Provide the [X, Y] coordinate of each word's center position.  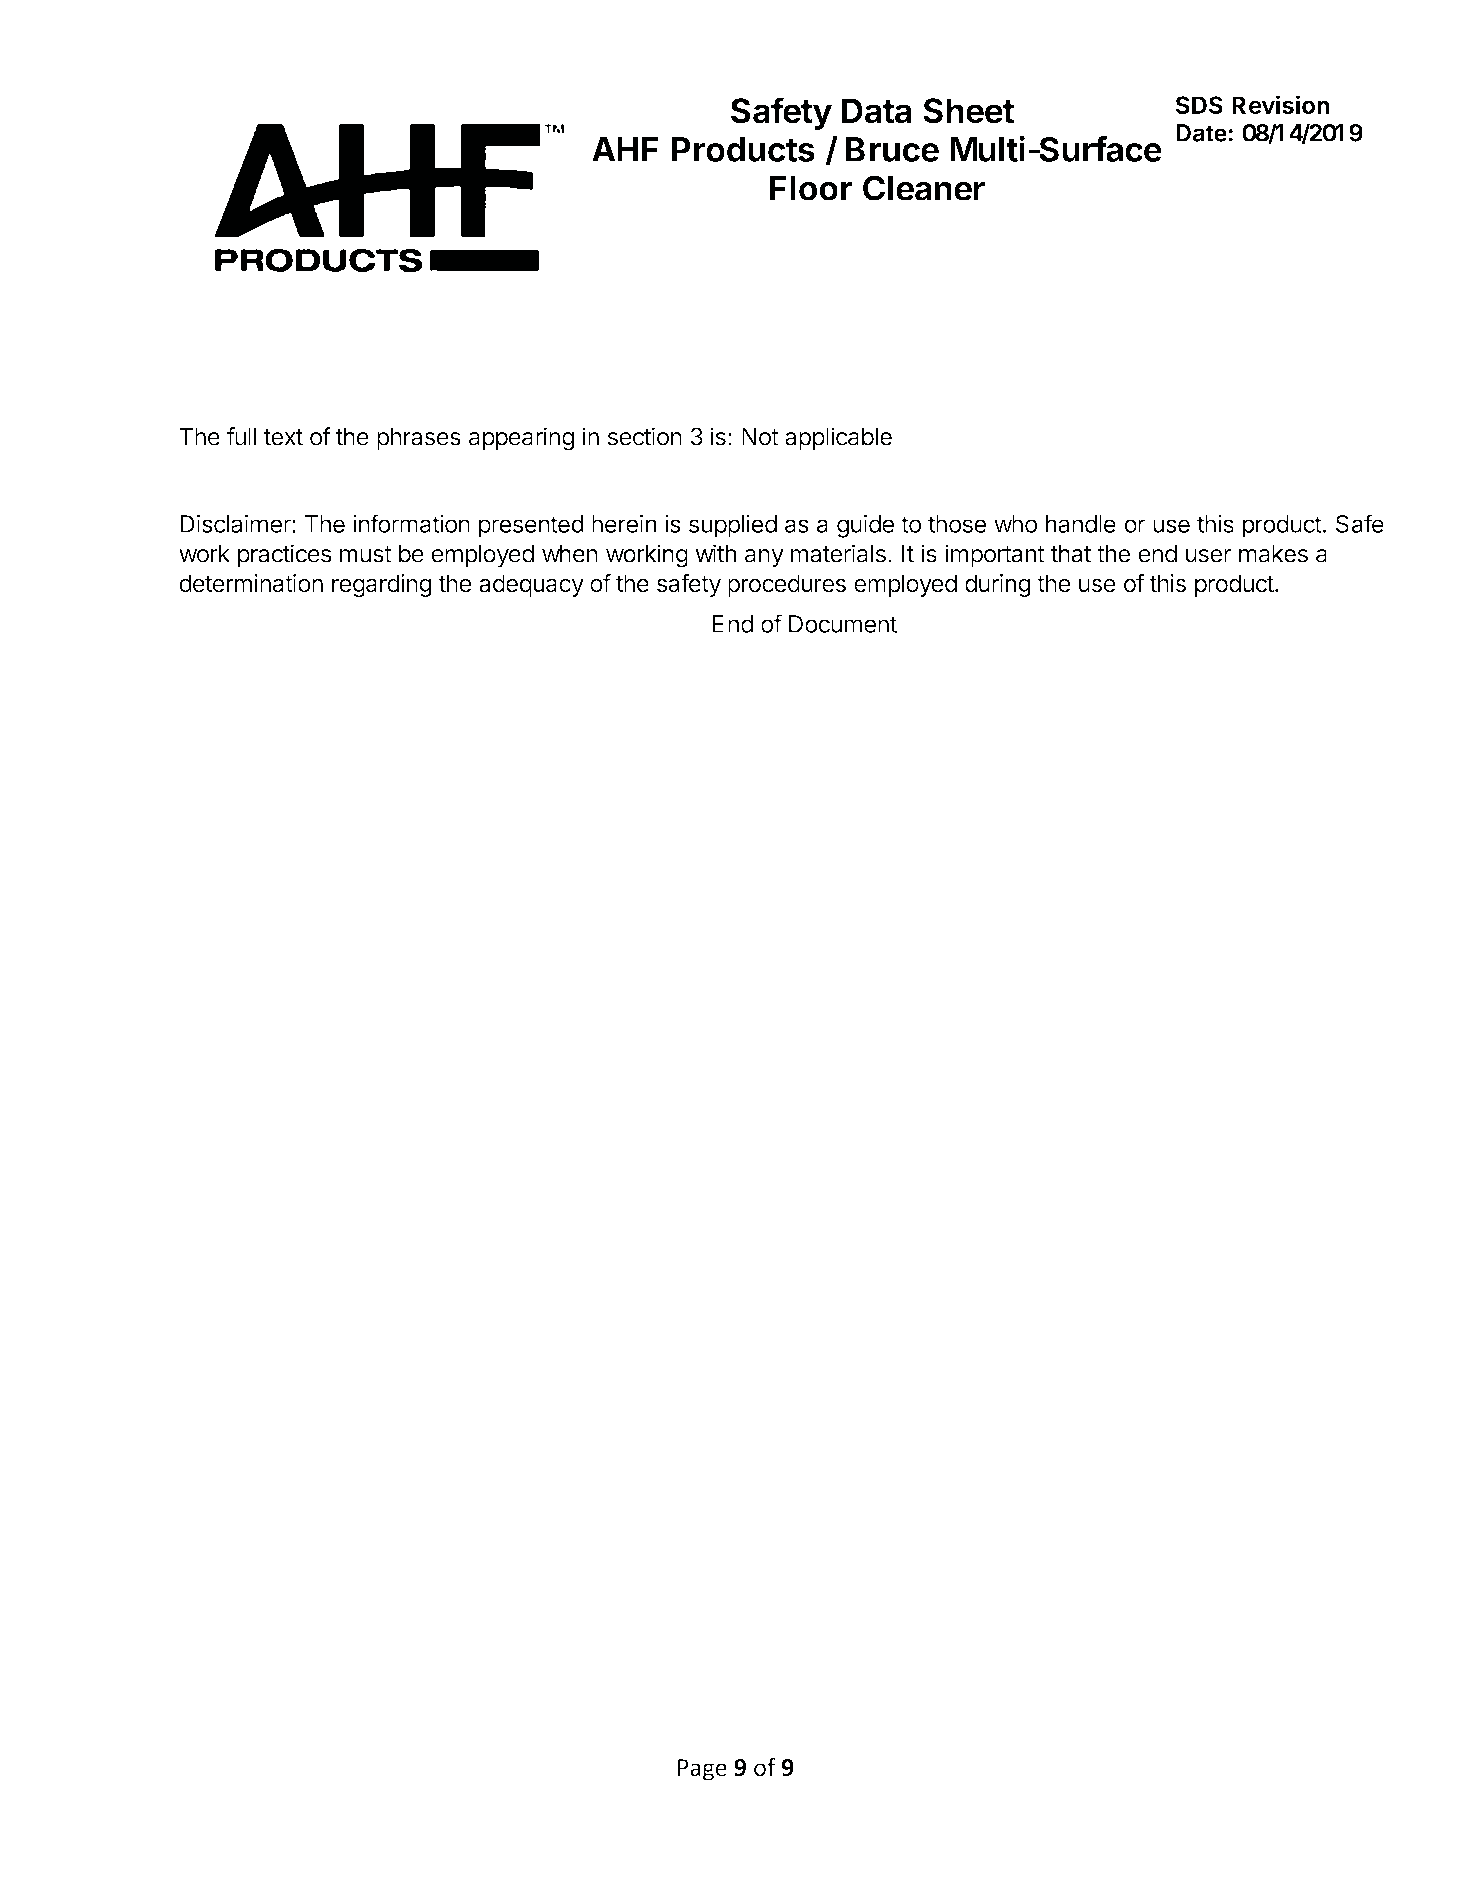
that [1071, 554]
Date [1201, 133]
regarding [381, 585]
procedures [787, 585]
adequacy [531, 585]
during [997, 585]
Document [843, 624]
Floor [811, 188]
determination [251, 583]
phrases [419, 439]
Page [702, 1770]
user [1208, 556]
